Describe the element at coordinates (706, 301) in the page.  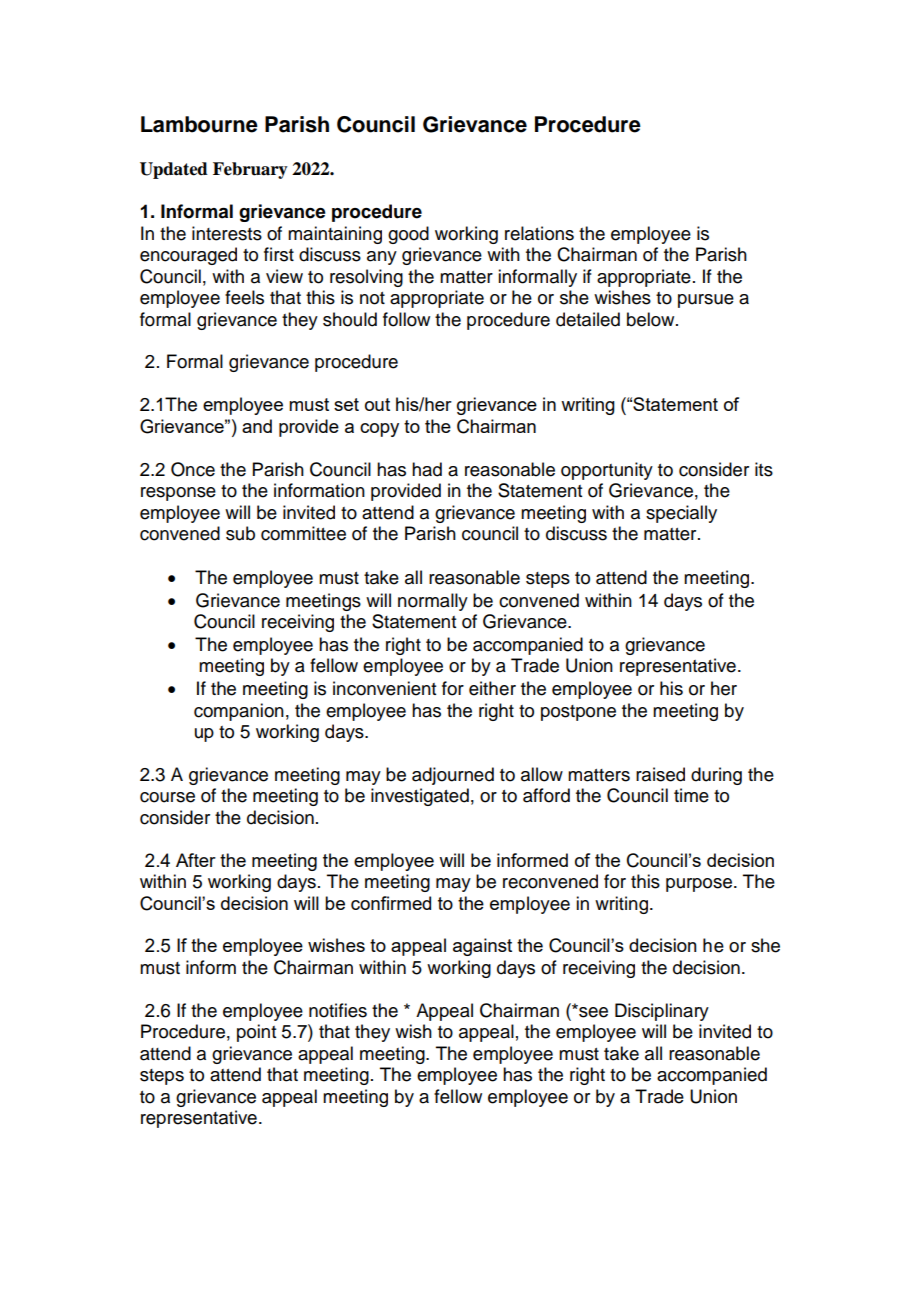
I see `pursue` at that location.
